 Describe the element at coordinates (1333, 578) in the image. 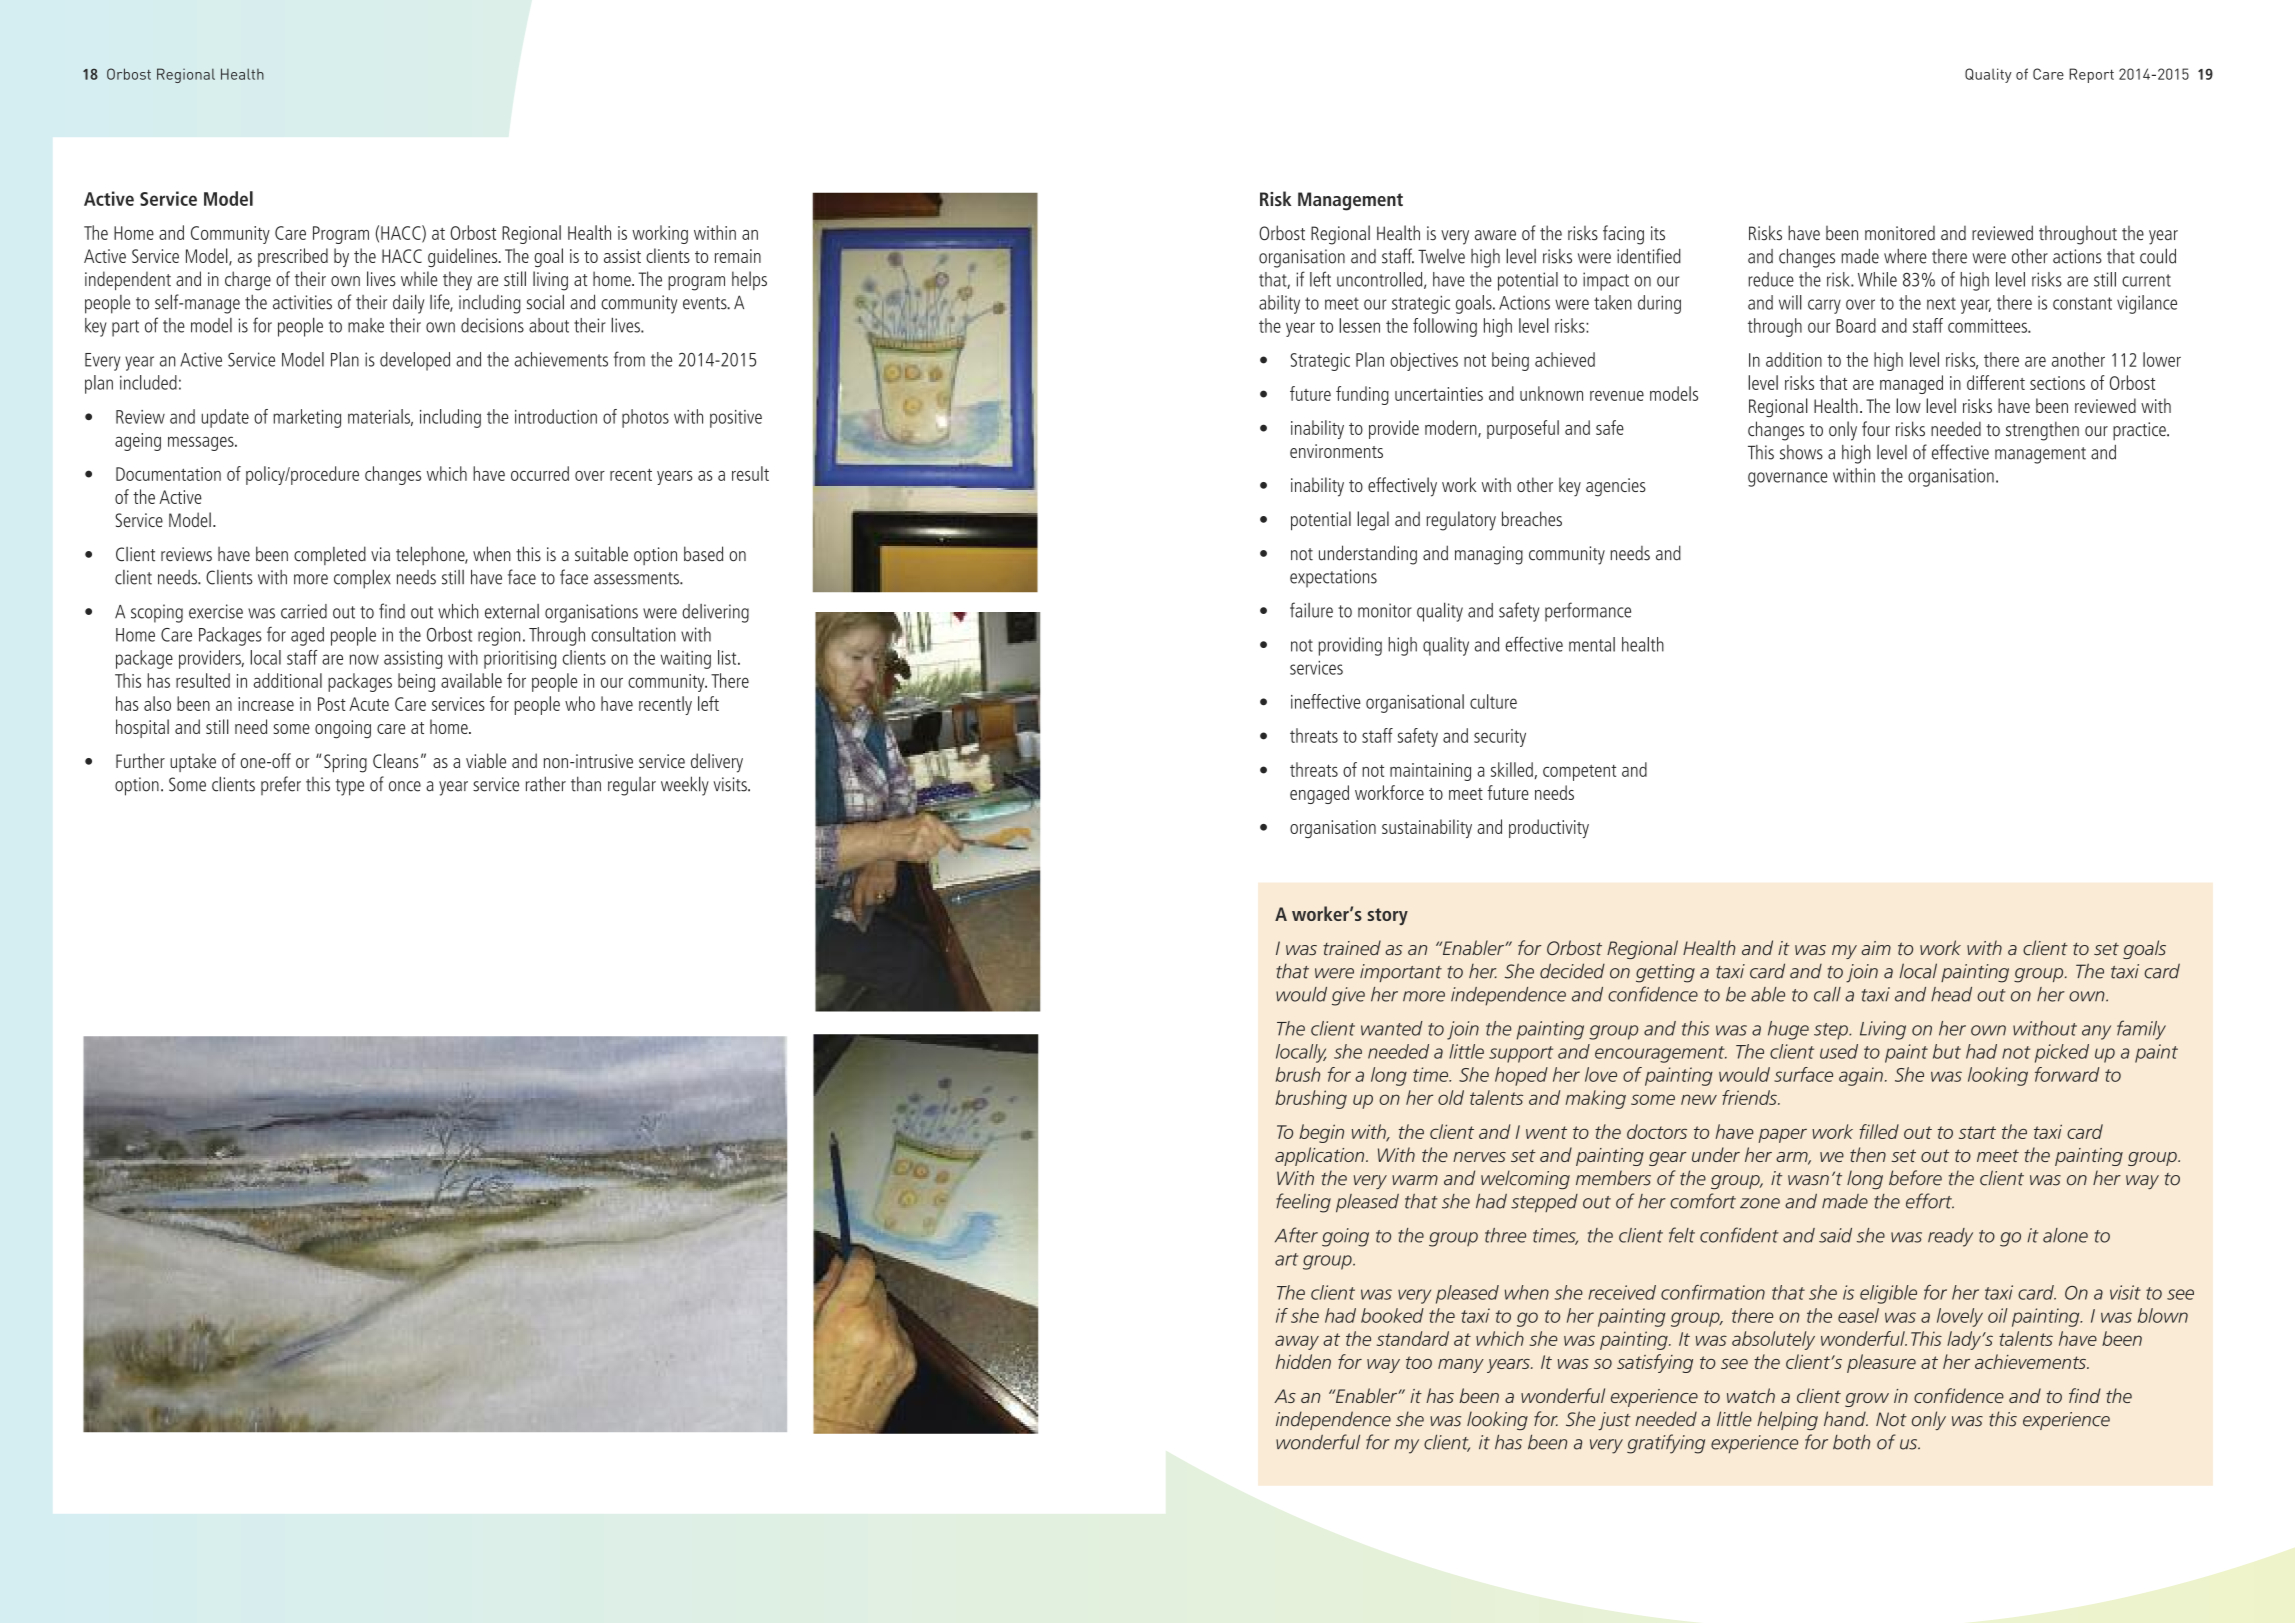

I see `expectations` at that location.
